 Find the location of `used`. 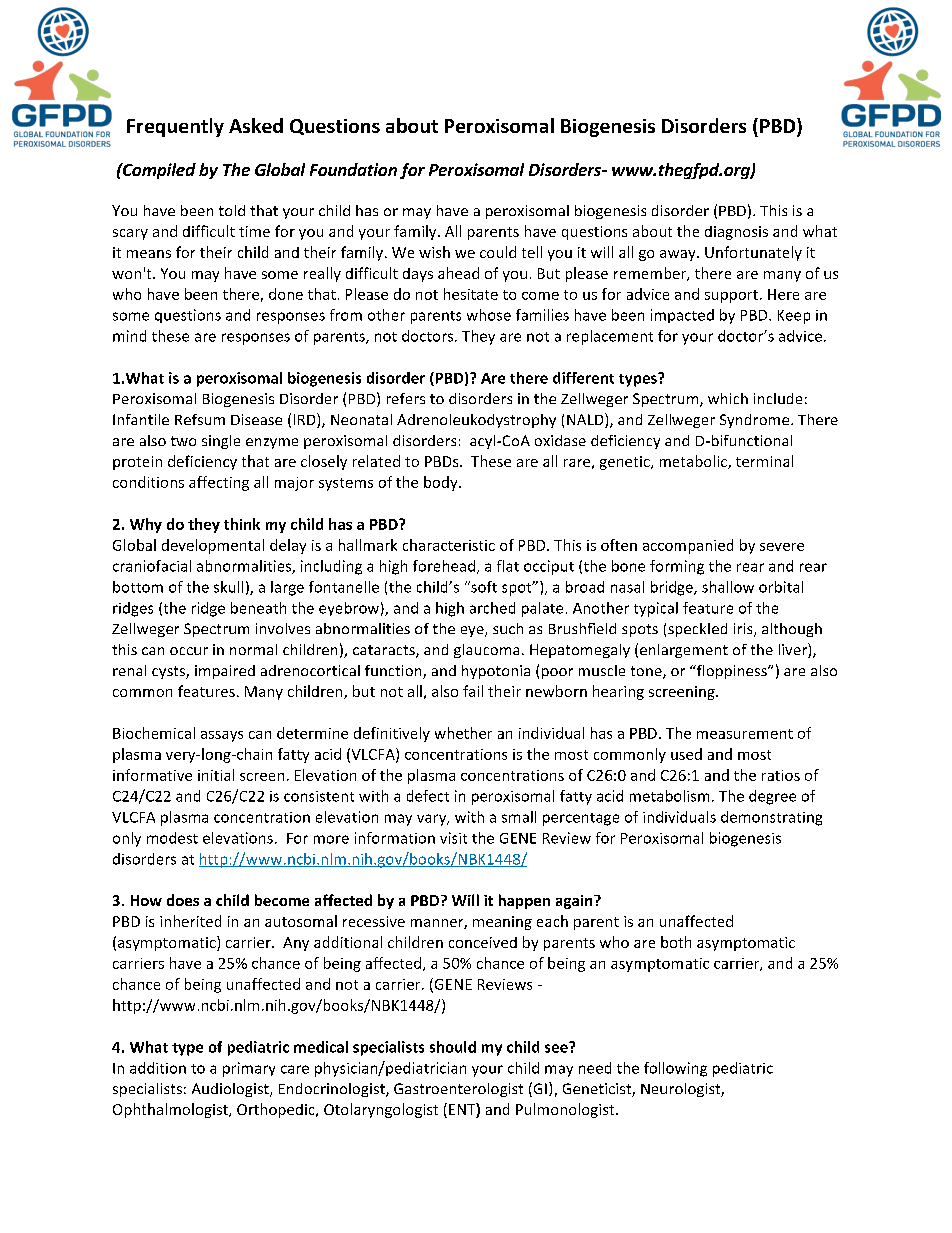

used is located at coordinates (686, 754).
